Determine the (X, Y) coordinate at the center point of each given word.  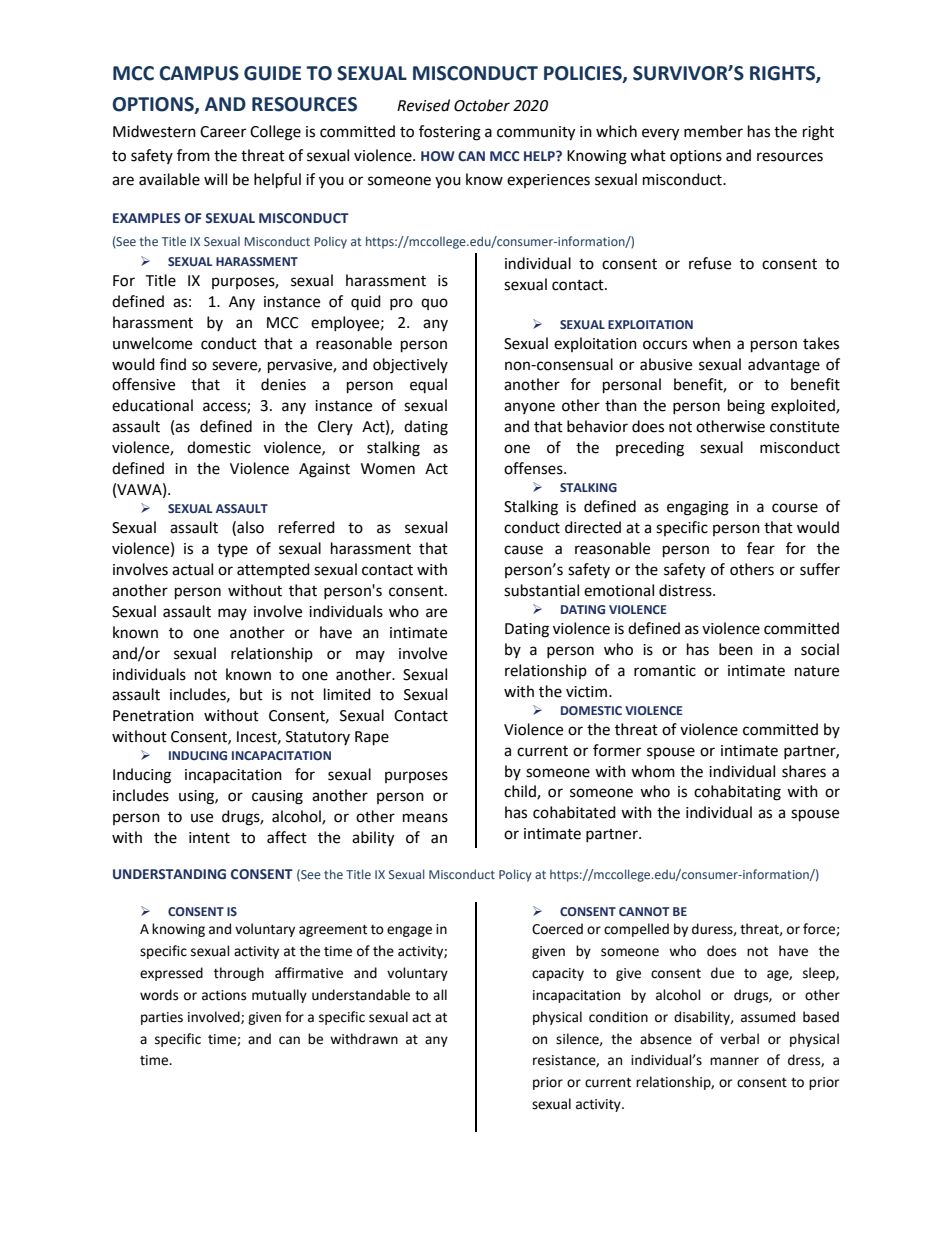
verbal (739, 1039)
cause (523, 550)
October (482, 105)
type (232, 550)
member (713, 131)
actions (224, 995)
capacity (558, 974)
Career (223, 132)
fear (761, 548)
